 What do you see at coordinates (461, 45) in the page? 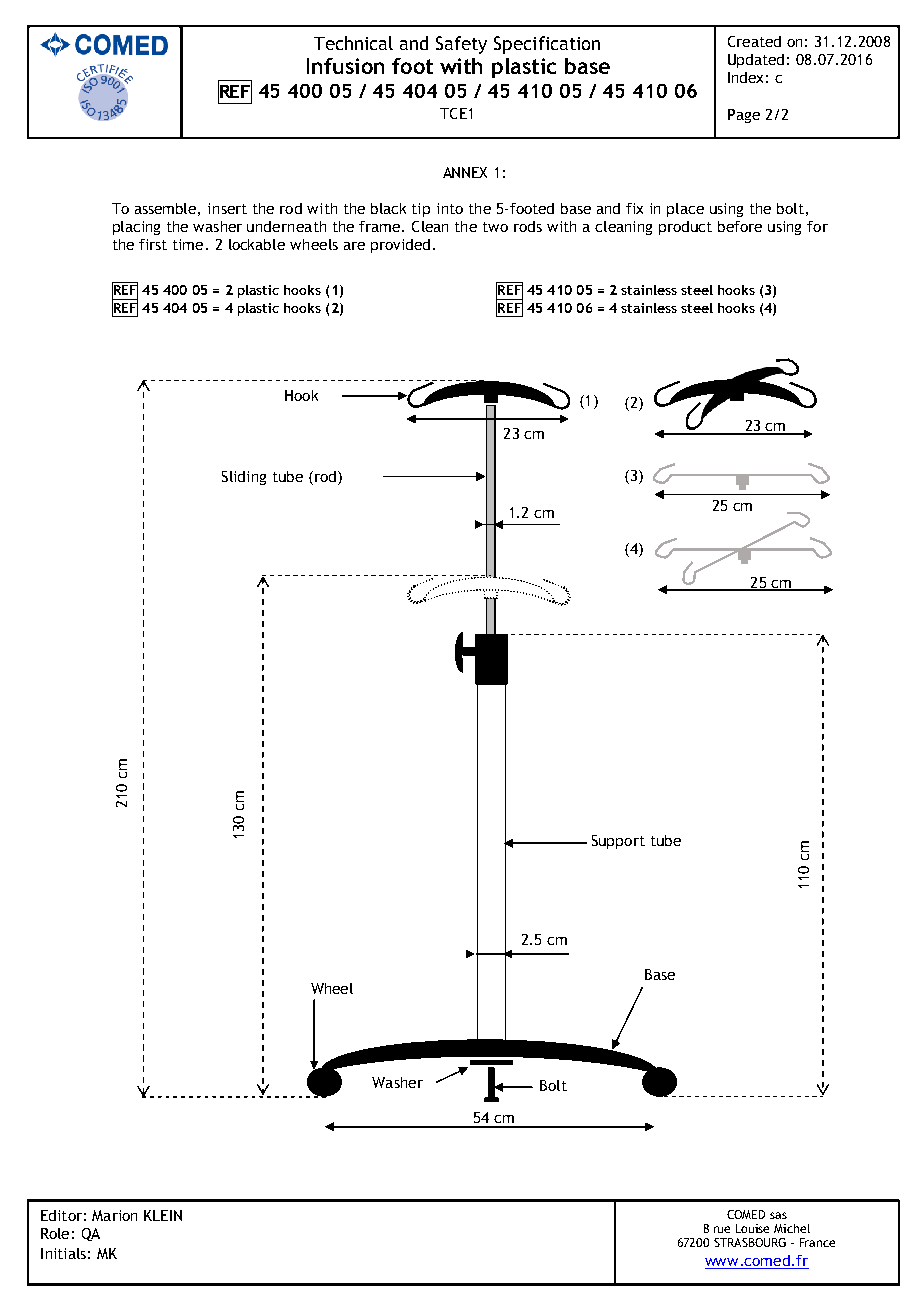
I see `Safety` at bounding box center [461, 45].
